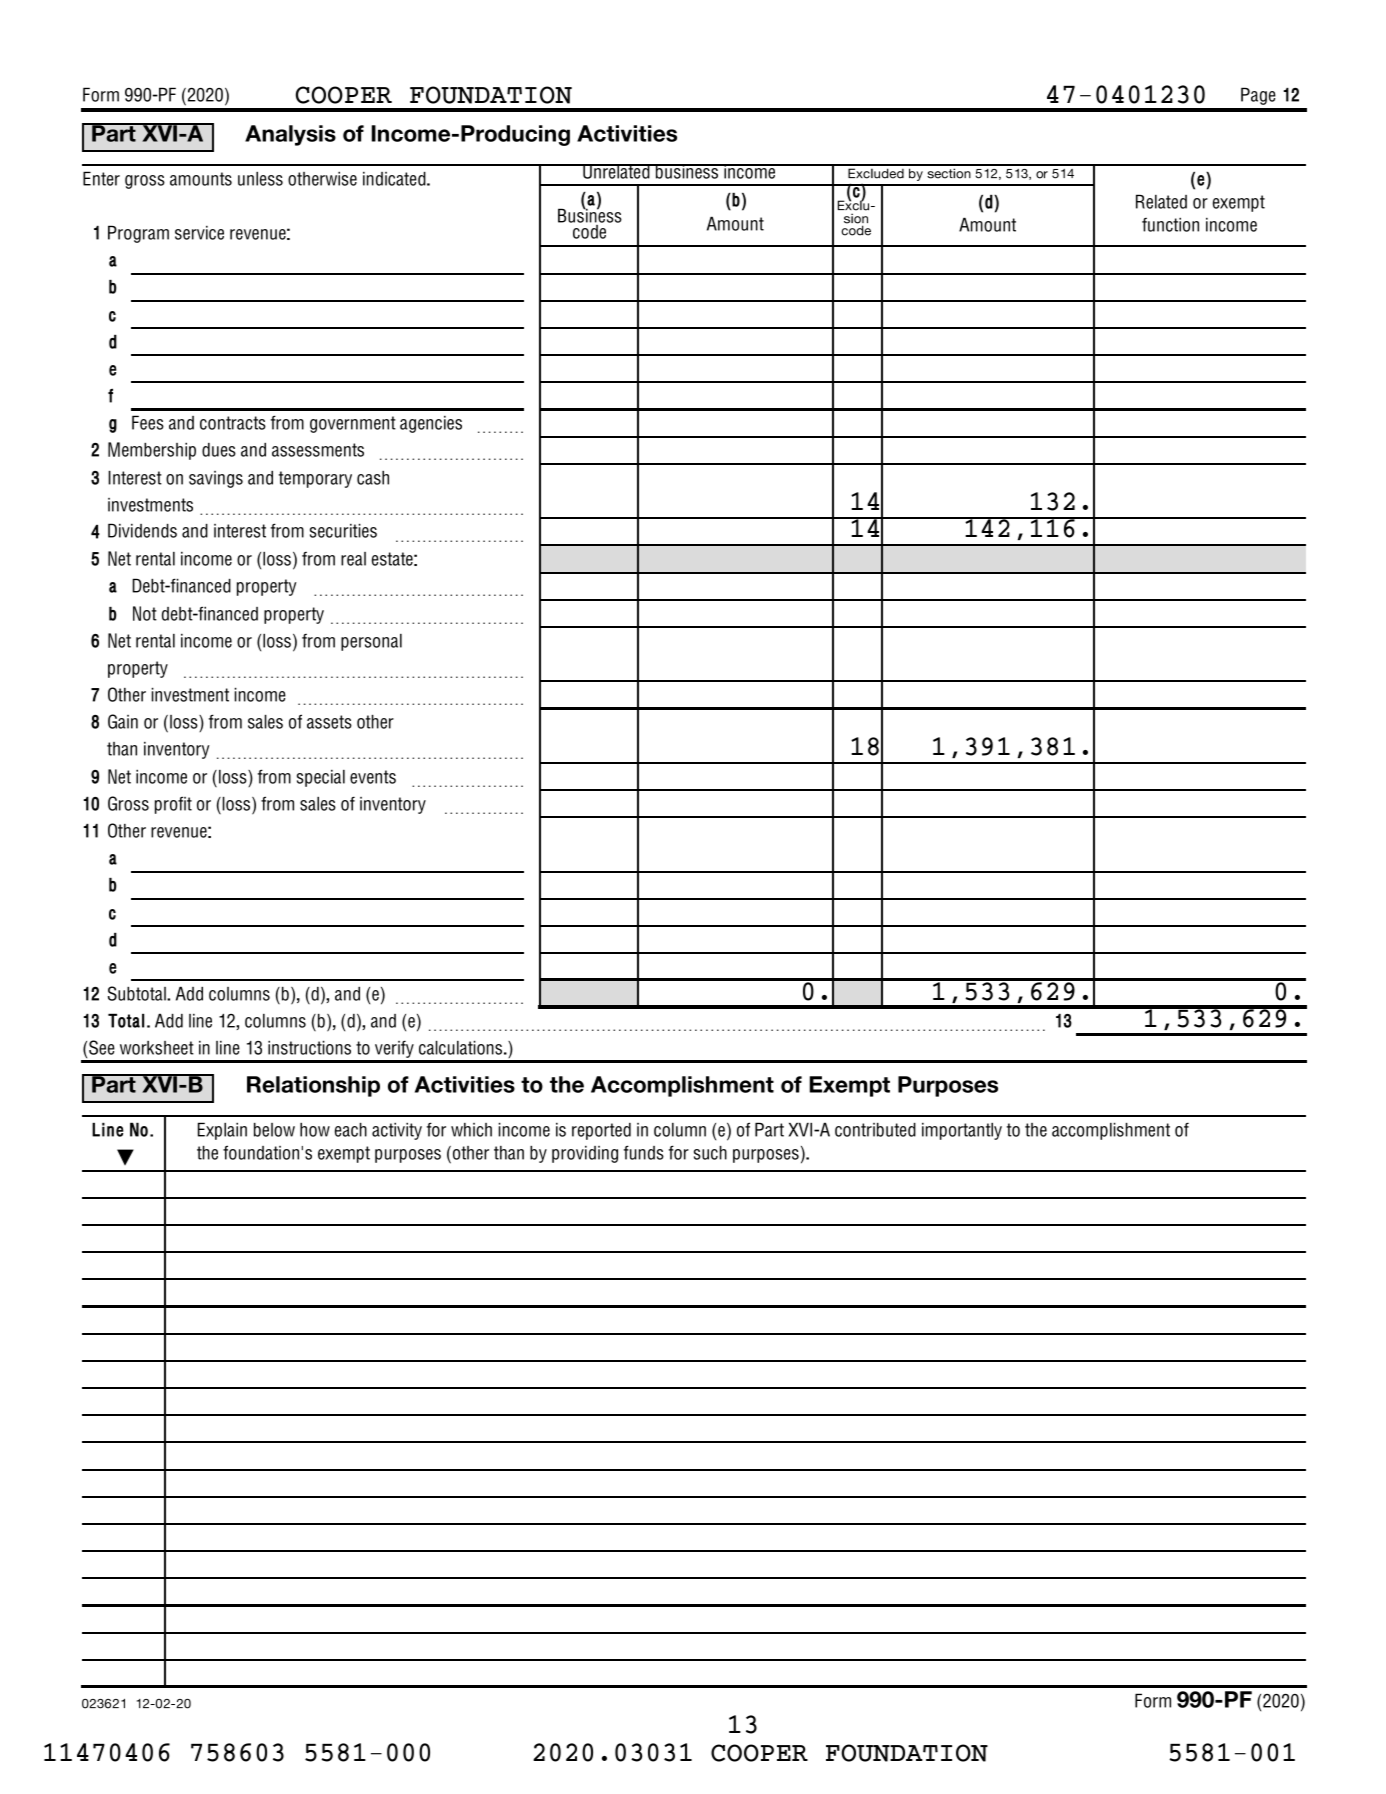 This image has height=1794, width=1386. Describe the element at coordinates (371, 642) in the image. I see `personal` at that location.
